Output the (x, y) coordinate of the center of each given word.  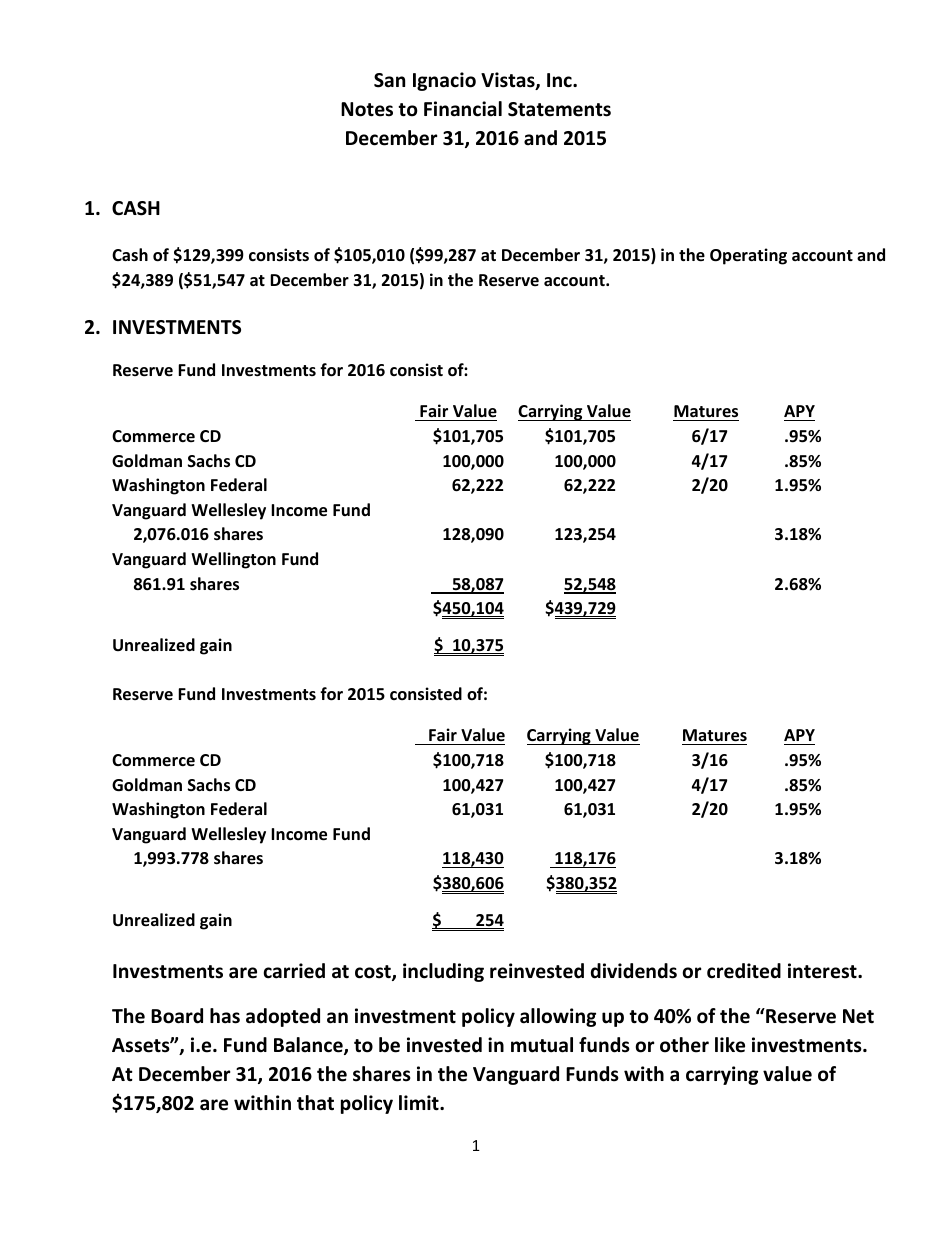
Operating (748, 256)
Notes (367, 109)
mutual (542, 1045)
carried (294, 971)
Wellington (233, 560)
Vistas (509, 81)
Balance (309, 1046)
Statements (559, 109)
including (443, 972)
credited (744, 971)
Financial (463, 109)
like (730, 1045)
